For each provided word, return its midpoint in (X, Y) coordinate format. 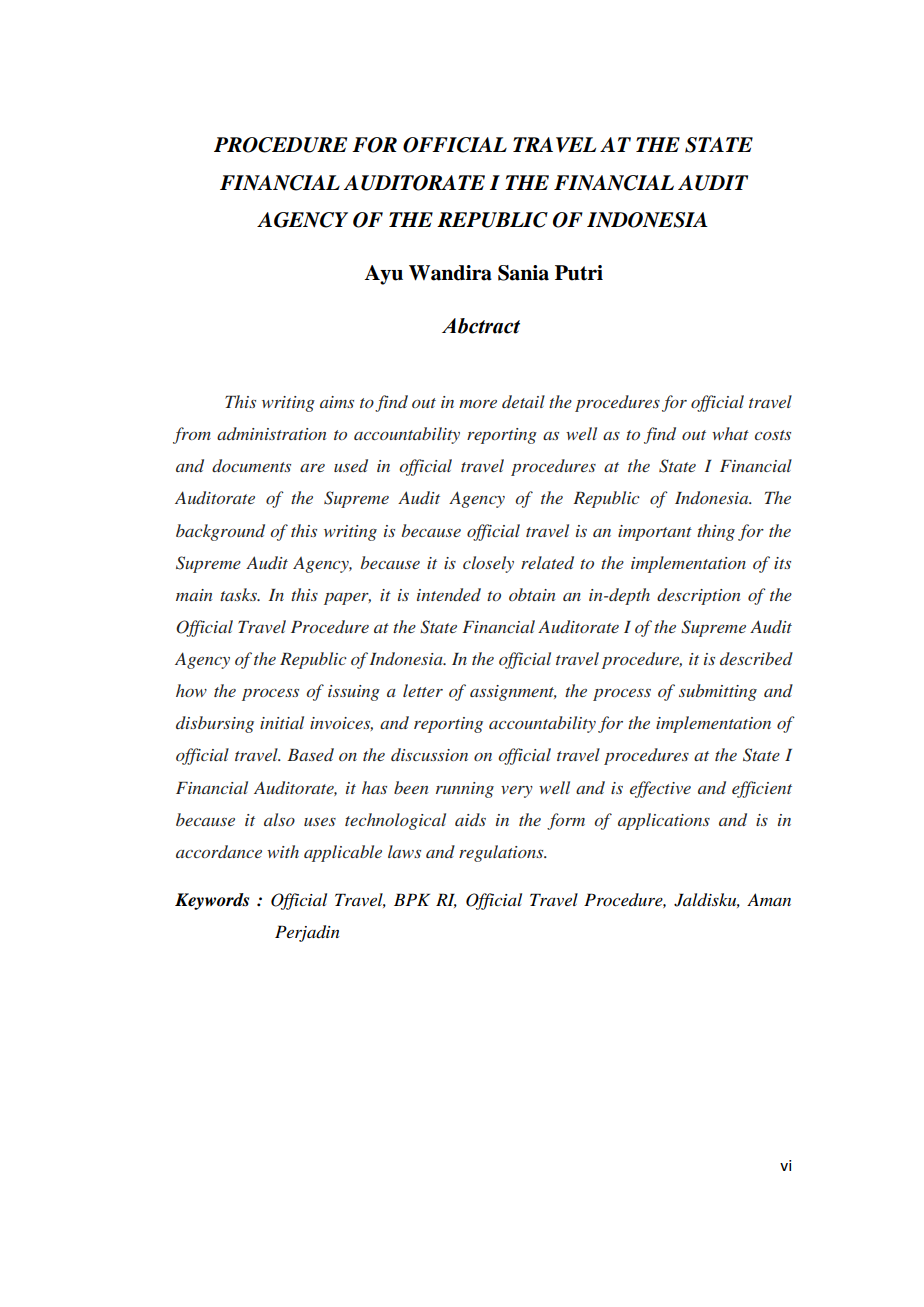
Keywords (212, 901)
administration (271, 433)
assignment (513, 693)
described (756, 658)
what (730, 433)
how (191, 690)
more (478, 404)
